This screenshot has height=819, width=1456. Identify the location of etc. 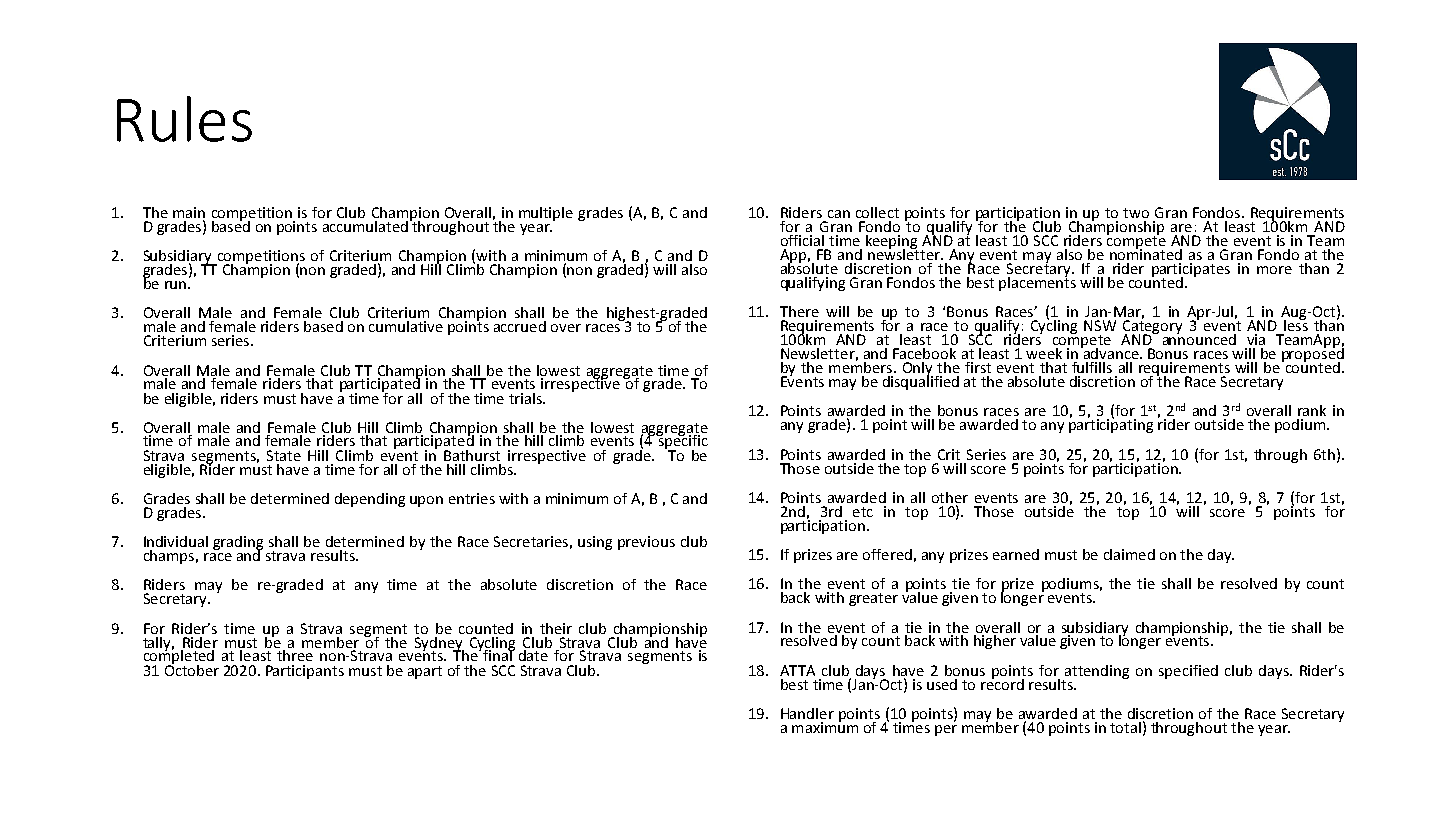
(863, 512).
